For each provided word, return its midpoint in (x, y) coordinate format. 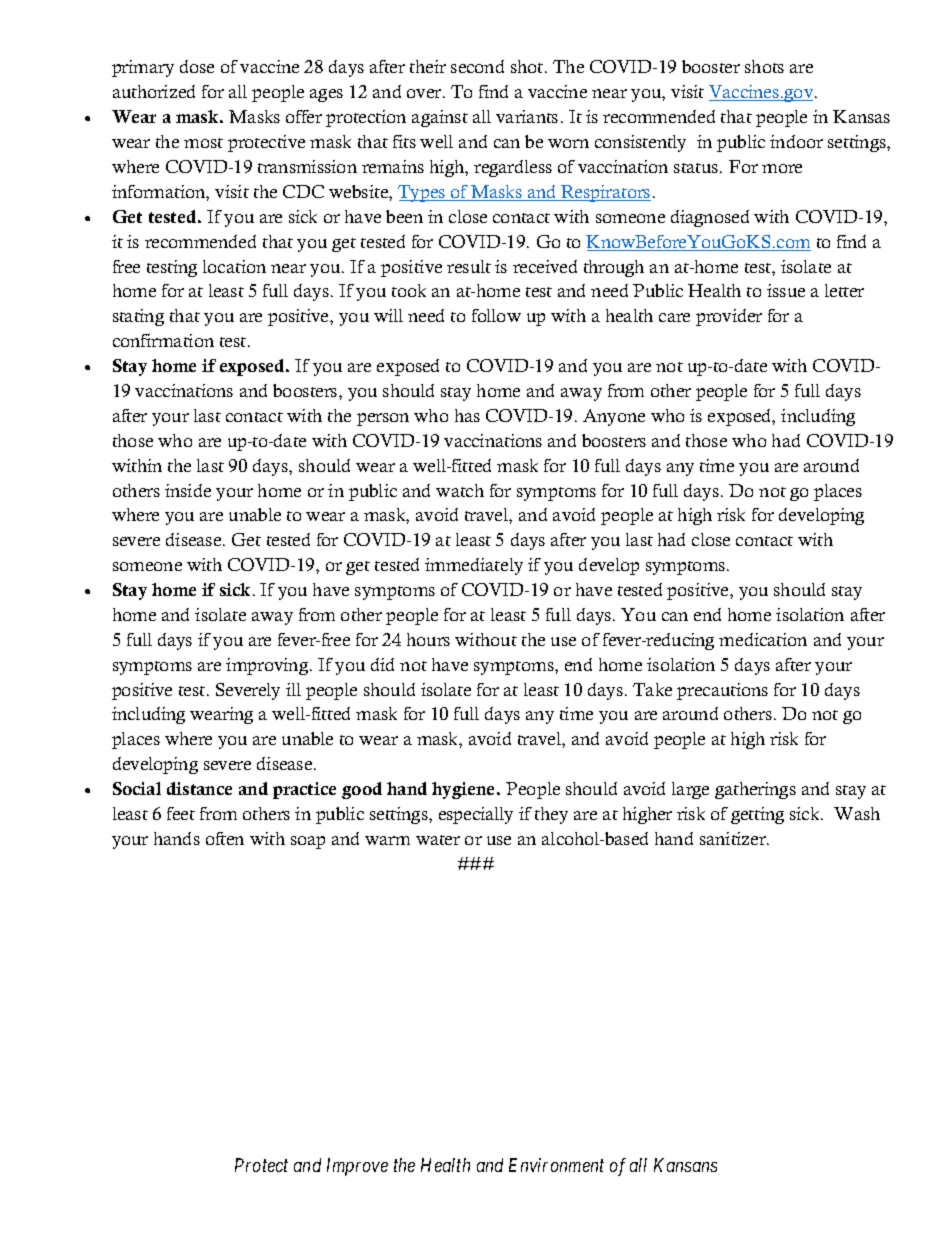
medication (763, 639)
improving (268, 666)
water (438, 840)
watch (460, 490)
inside (188, 490)
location (234, 266)
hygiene (465, 790)
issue (786, 290)
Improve (357, 1167)
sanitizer (734, 838)
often (225, 838)
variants (527, 116)
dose (197, 66)
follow (496, 315)
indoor (796, 141)
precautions (722, 691)
